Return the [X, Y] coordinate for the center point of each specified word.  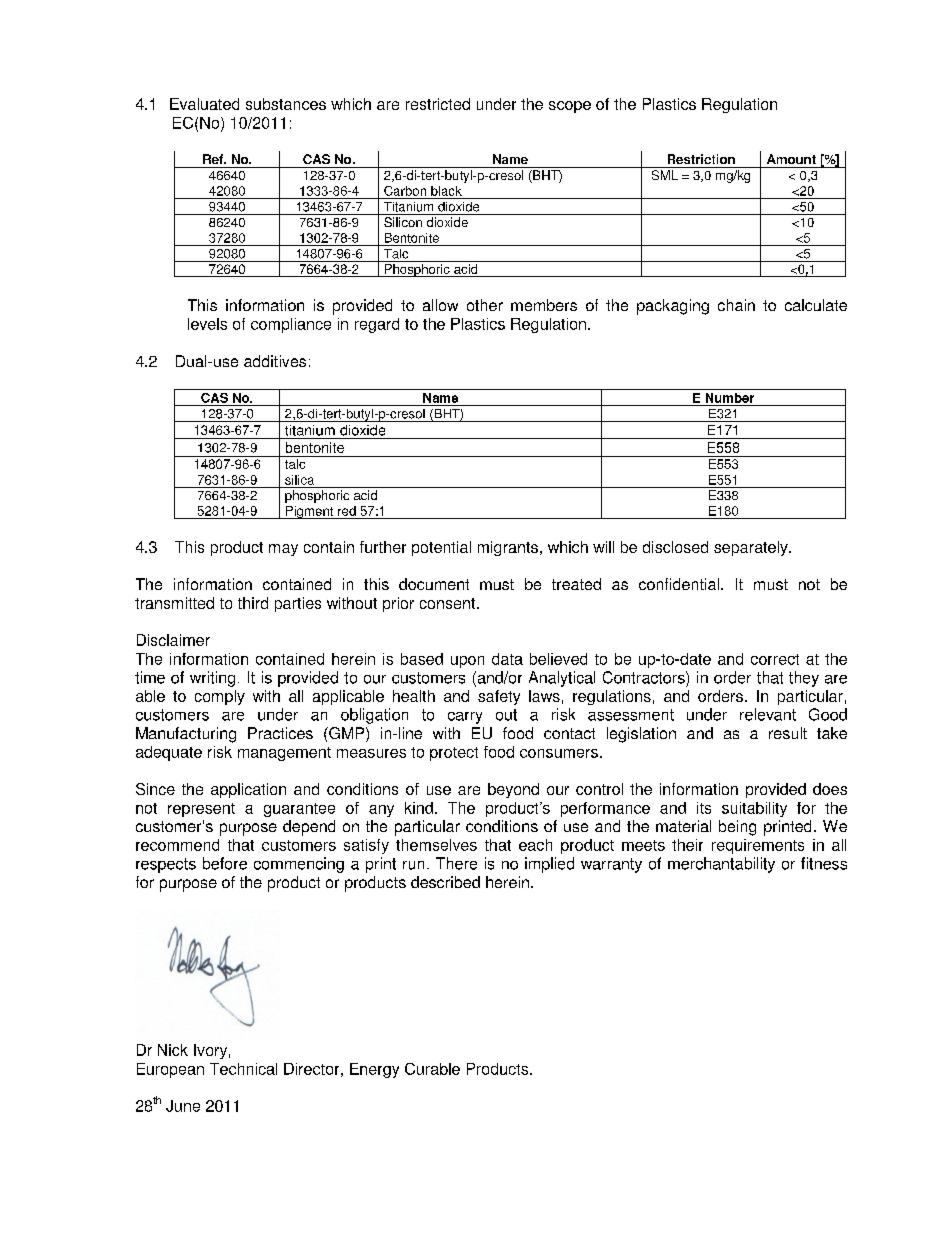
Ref [214, 159]
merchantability [721, 865]
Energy [374, 1070]
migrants [508, 548]
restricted [438, 104]
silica [299, 480]
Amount [791, 159]
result [788, 733]
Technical [243, 1069]
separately [752, 548]
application [248, 790]
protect [454, 754]
